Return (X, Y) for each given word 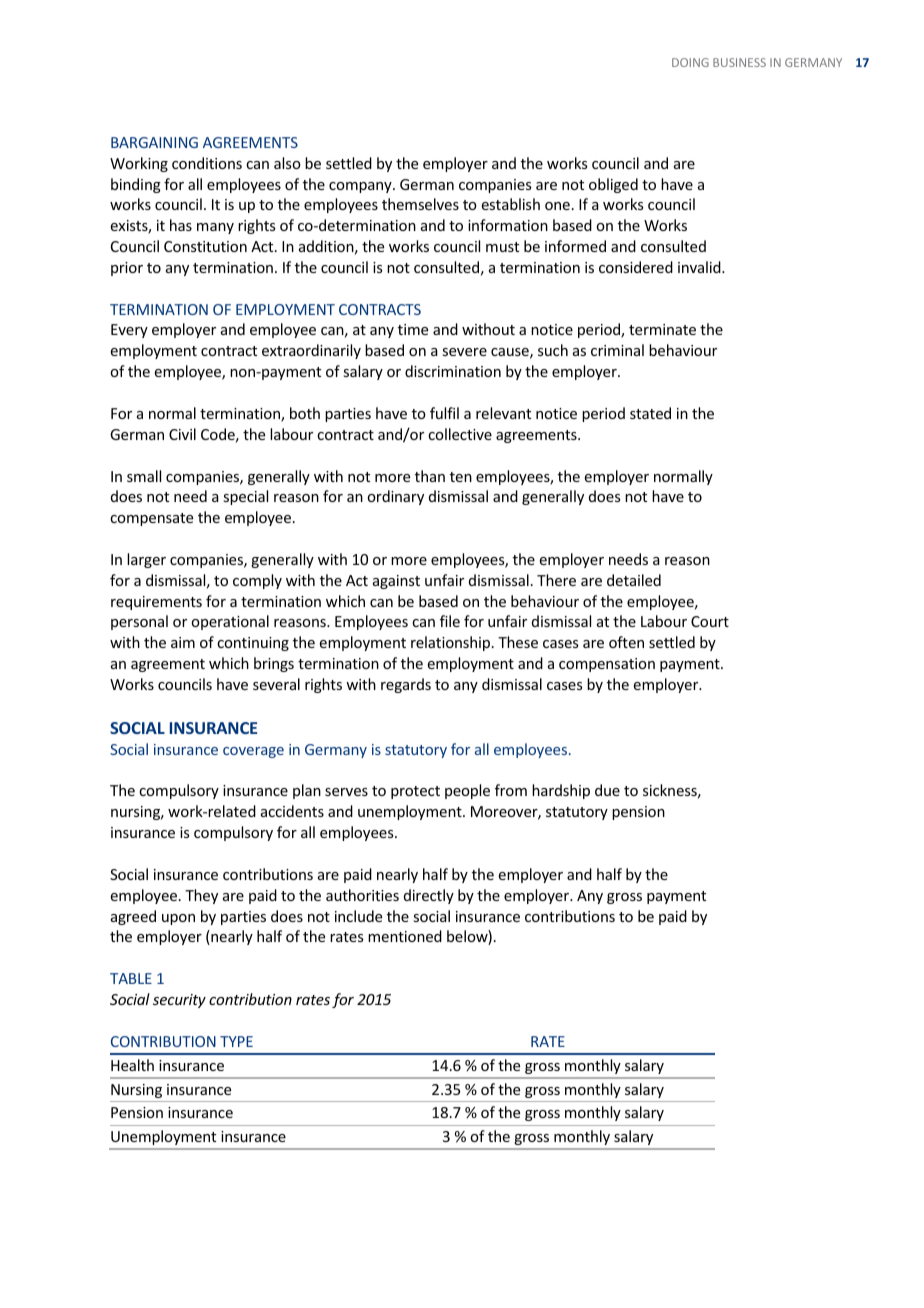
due (607, 790)
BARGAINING (154, 142)
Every (129, 331)
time (413, 329)
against (396, 582)
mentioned (405, 936)
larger (146, 560)
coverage (253, 752)
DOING (690, 62)
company (361, 187)
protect (415, 792)
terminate (662, 329)
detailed (634, 580)
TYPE (236, 1041)
